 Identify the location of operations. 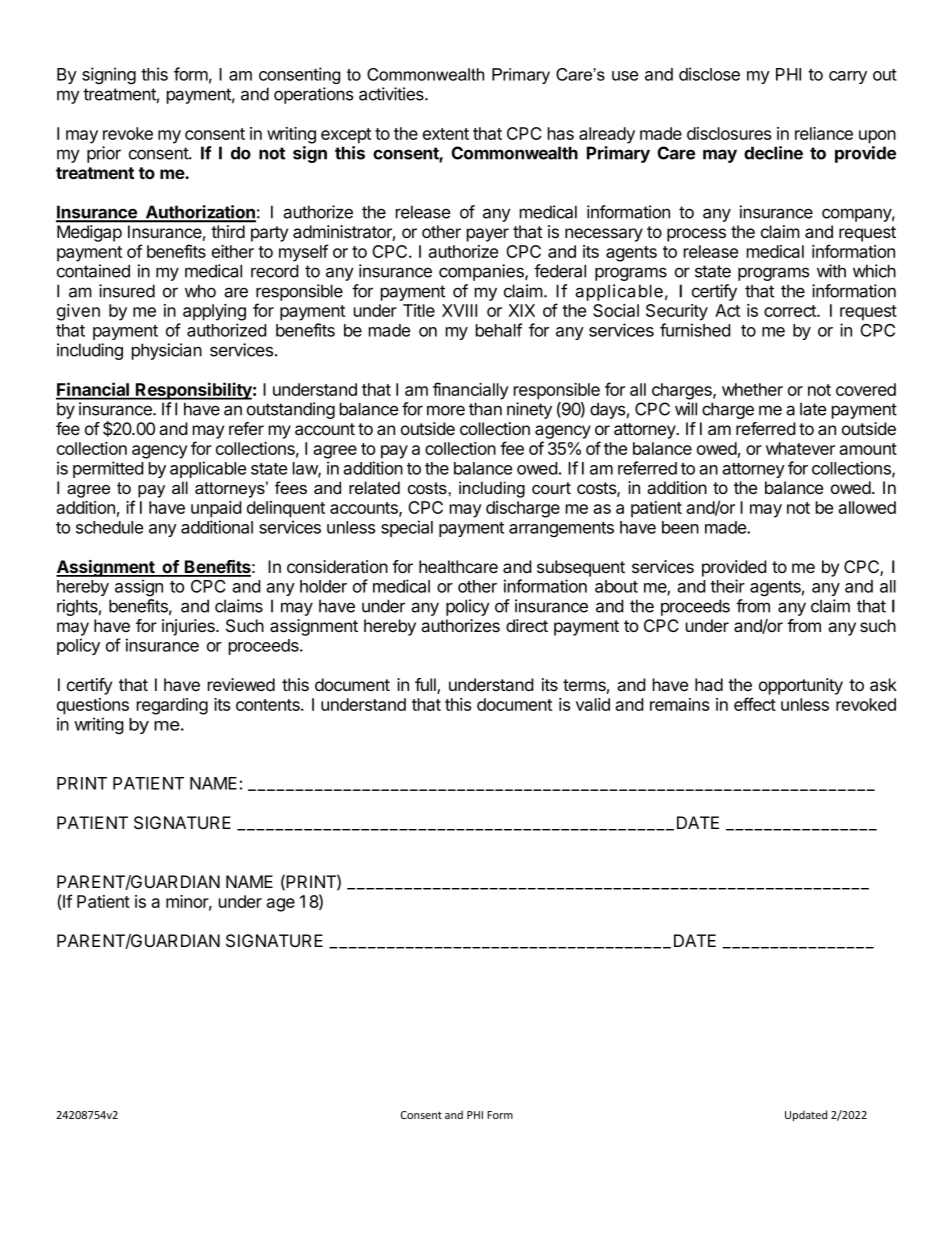
(313, 95).
